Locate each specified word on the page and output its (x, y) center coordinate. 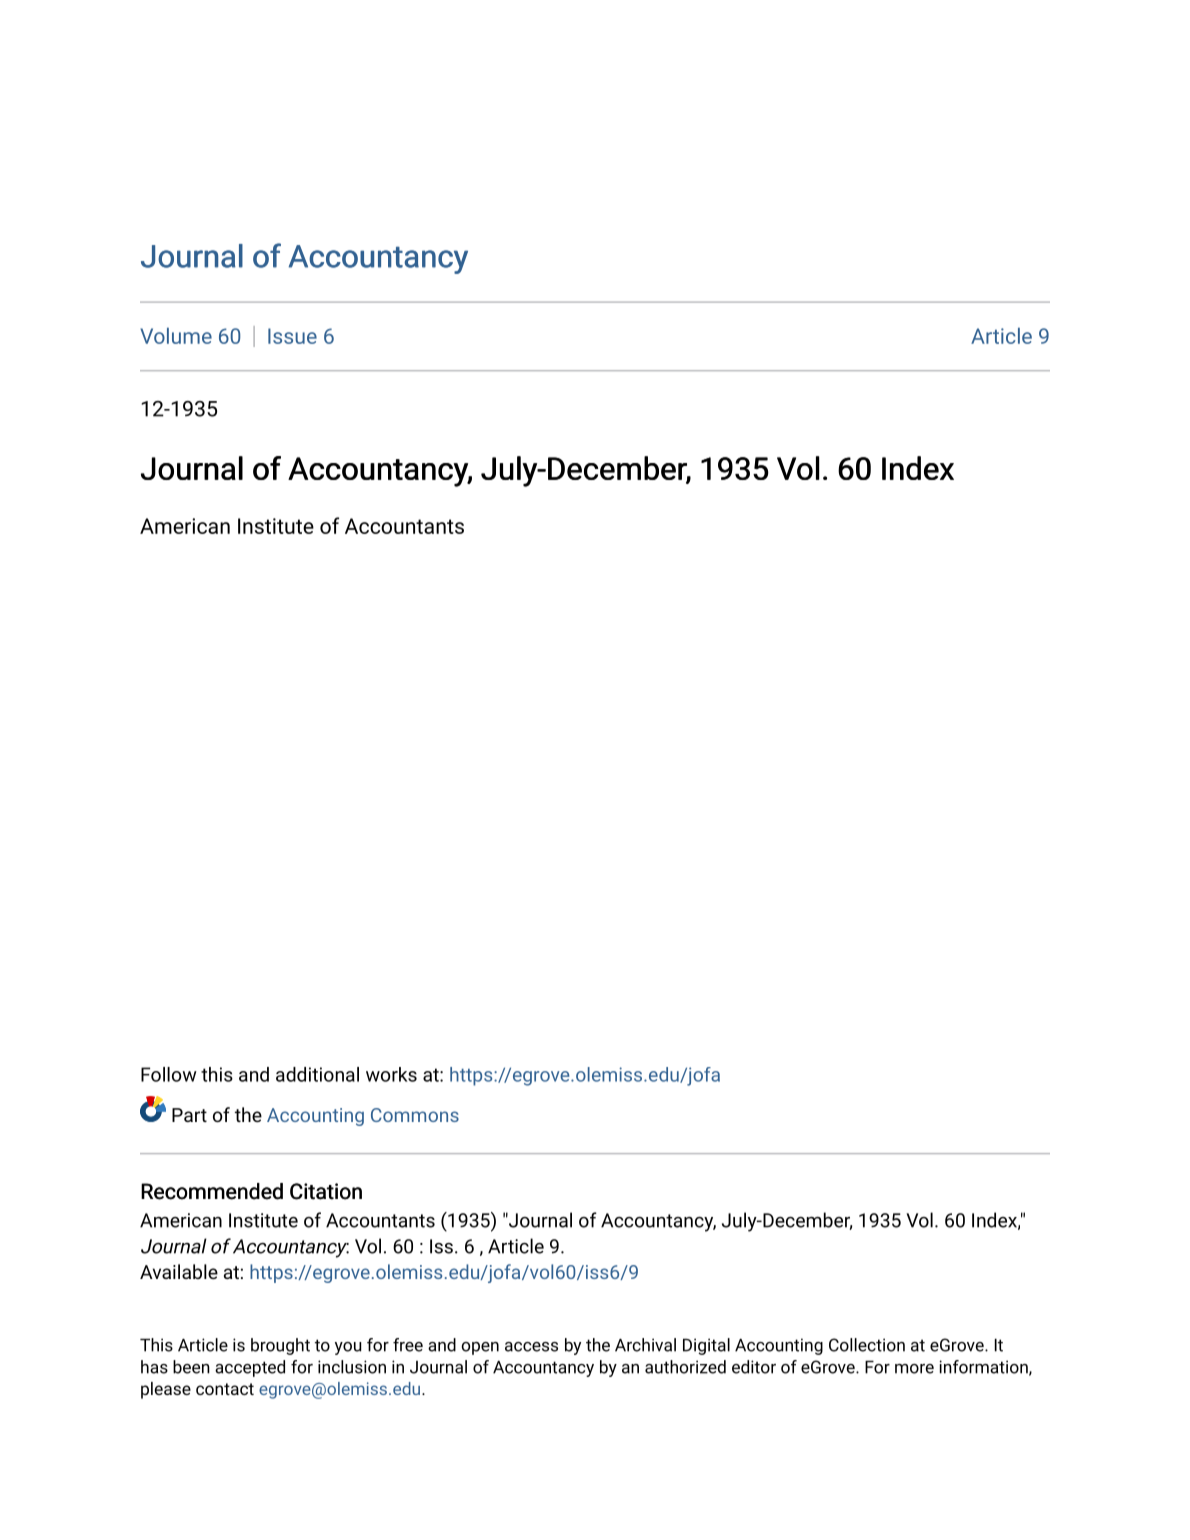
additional (317, 1074)
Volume (176, 336)
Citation (326, 1191)
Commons (415, 1115)
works (391, 1074)
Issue (292, 336)
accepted (250, 1368)
